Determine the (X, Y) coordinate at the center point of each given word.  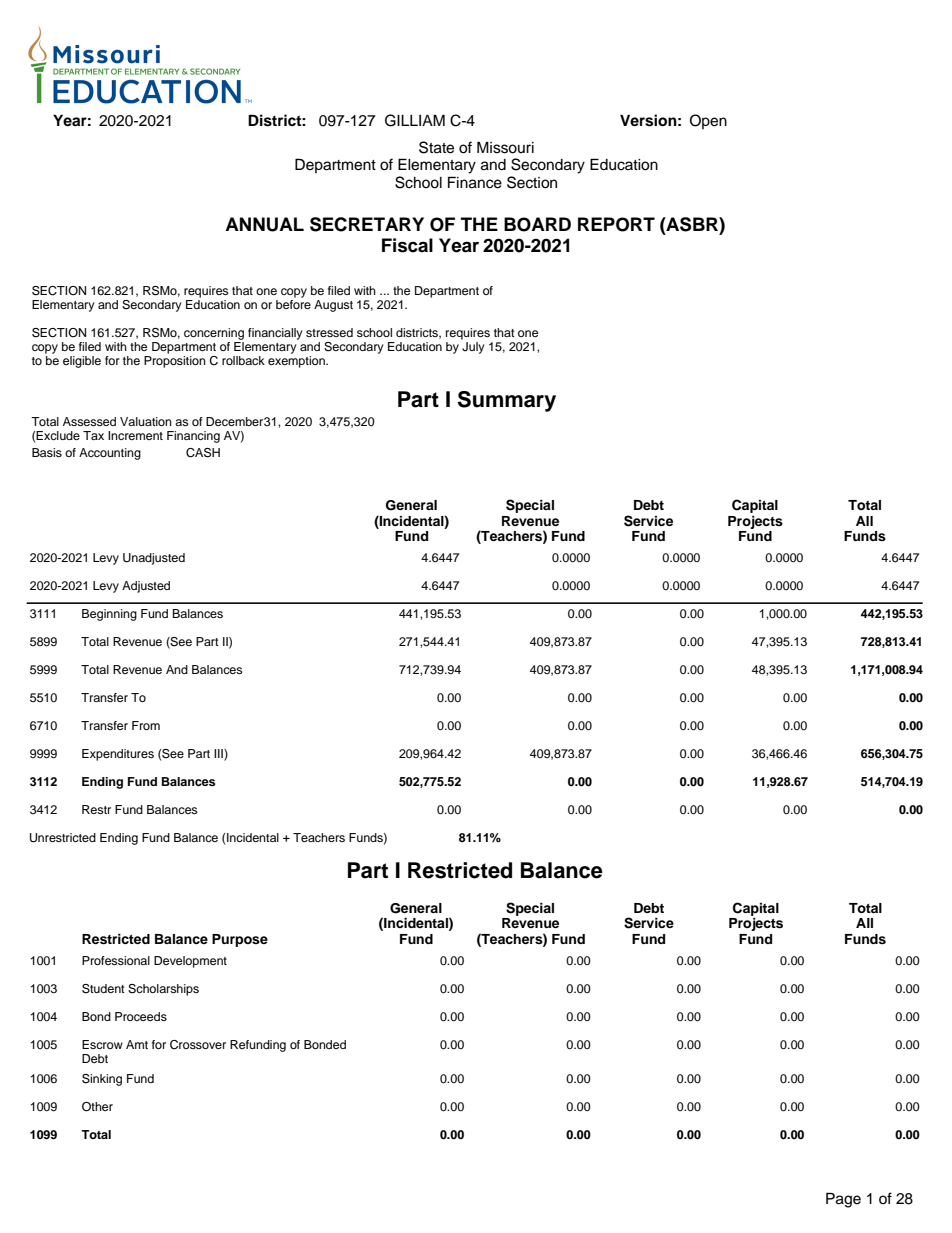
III (219, 754)
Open (708, 121)
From (146, 725)
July (473, 346)
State (436, 147)
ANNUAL (264, 224)
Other (97, 1107)
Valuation (146, 421)
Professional (116, 960)
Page (843, 1200)
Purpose (240, 940)
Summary (507, 401)
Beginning (109, 615)
